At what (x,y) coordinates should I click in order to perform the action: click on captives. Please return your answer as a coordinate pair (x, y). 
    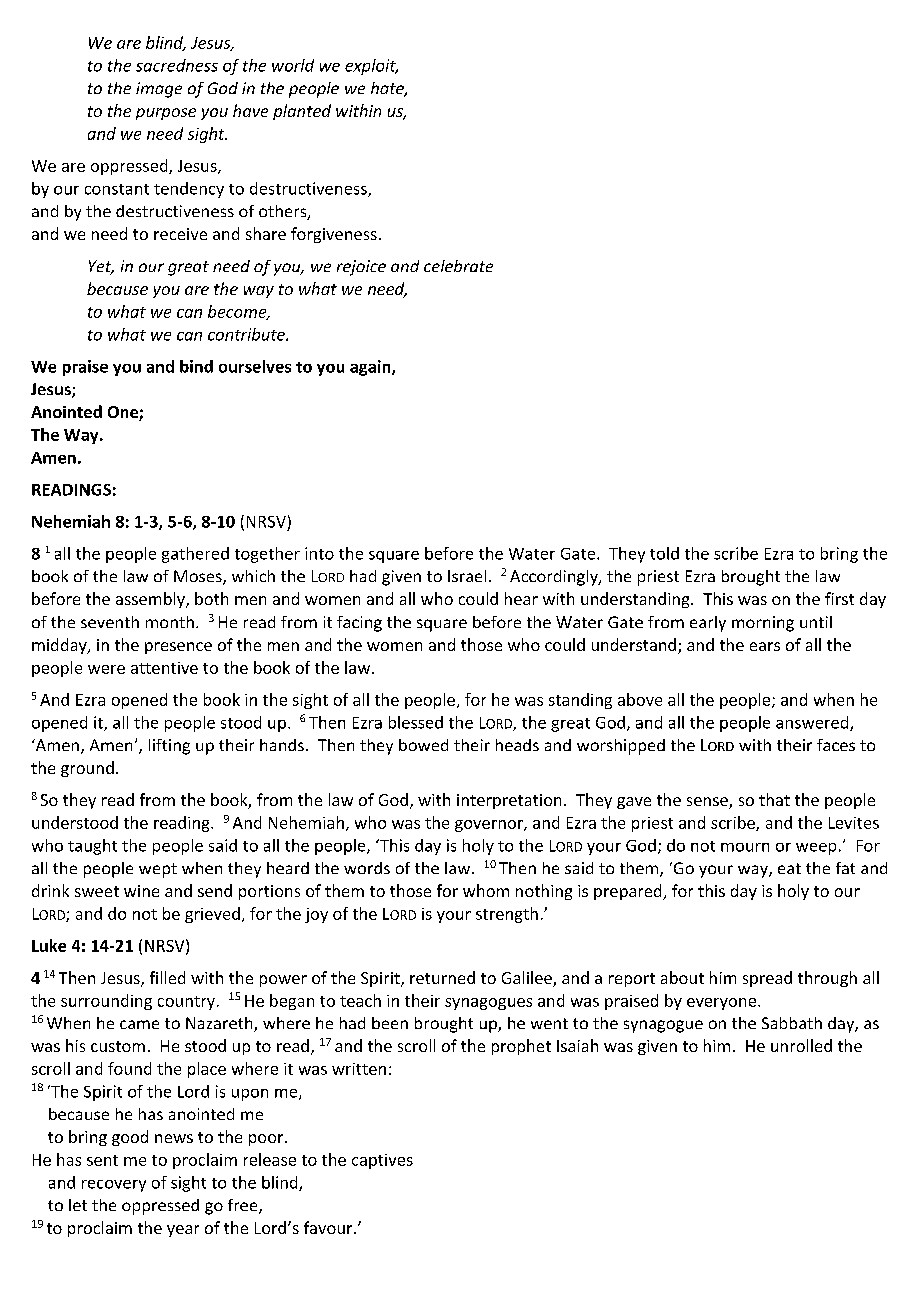
    Looking at the image, I should click on (382, 1161).
